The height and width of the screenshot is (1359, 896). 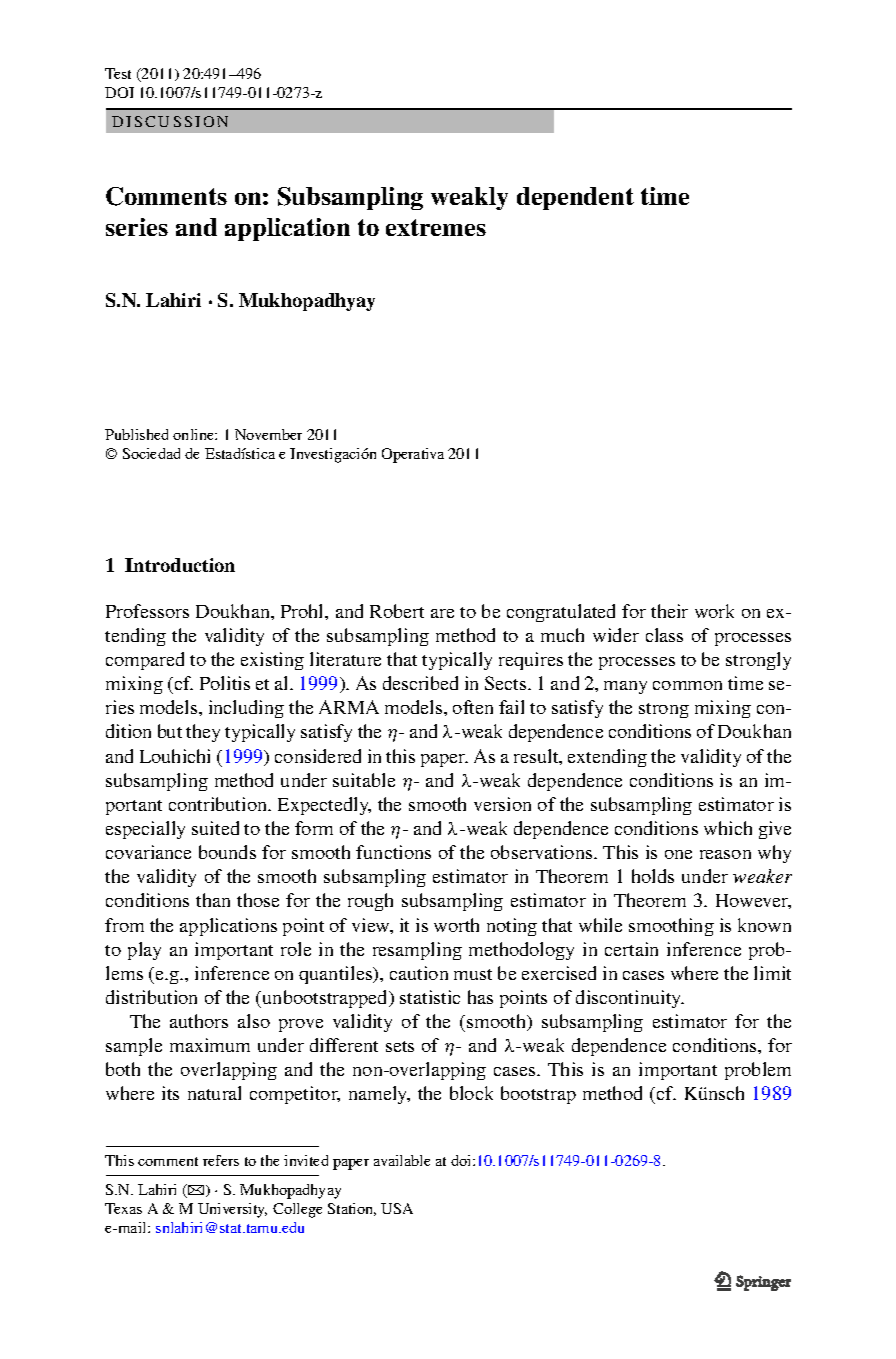 What do you see at coordinates (575, 198) in the screenshot?
I see `dependent` at bounding box center [575, 198].
